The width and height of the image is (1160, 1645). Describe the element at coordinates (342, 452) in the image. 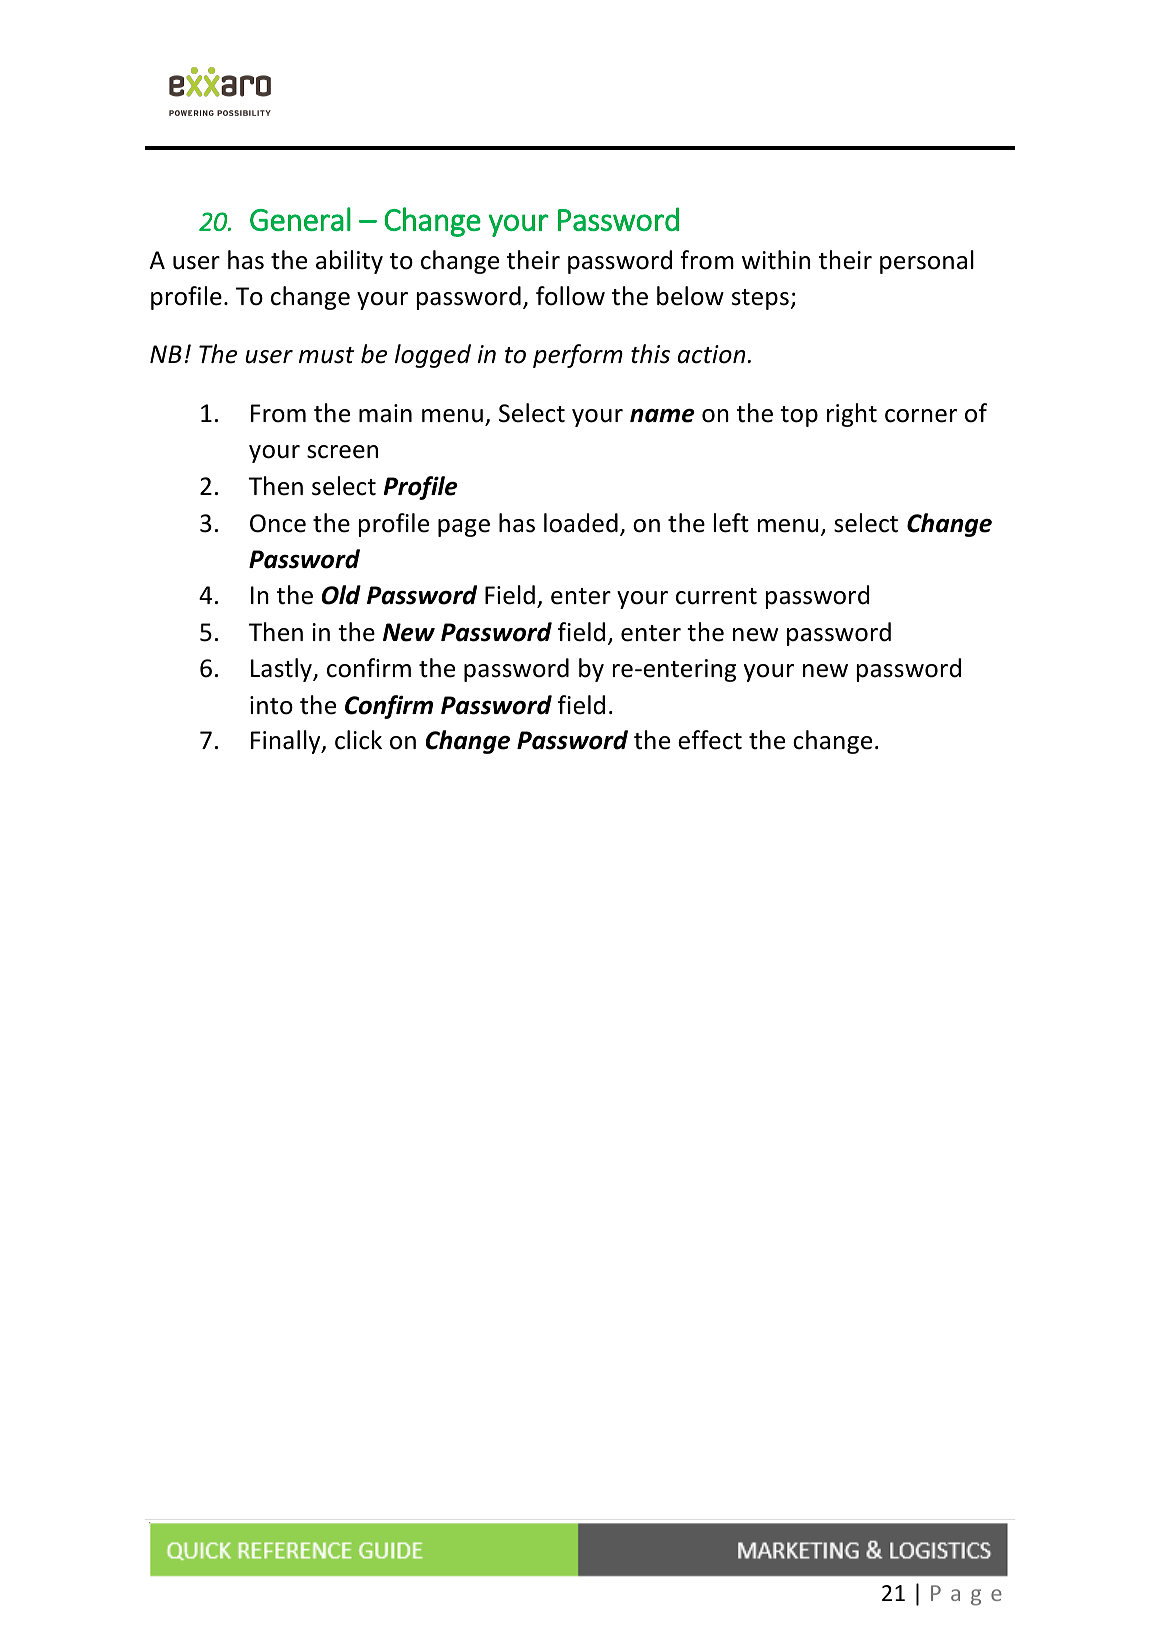

I see `screen` at that location.
